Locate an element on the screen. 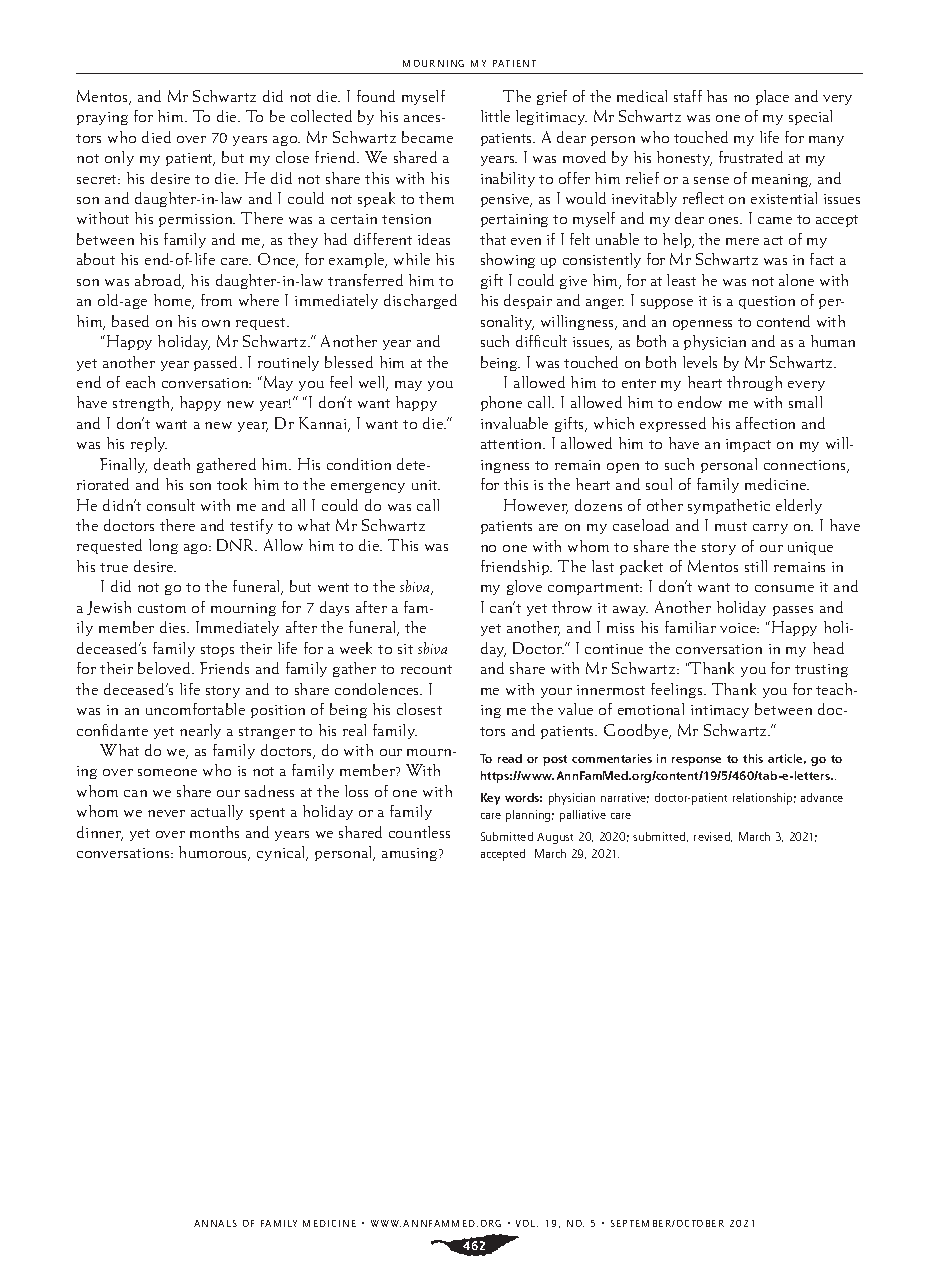 This screenshot has width=950, height=1288. died is located at coordinates (156, 137).
